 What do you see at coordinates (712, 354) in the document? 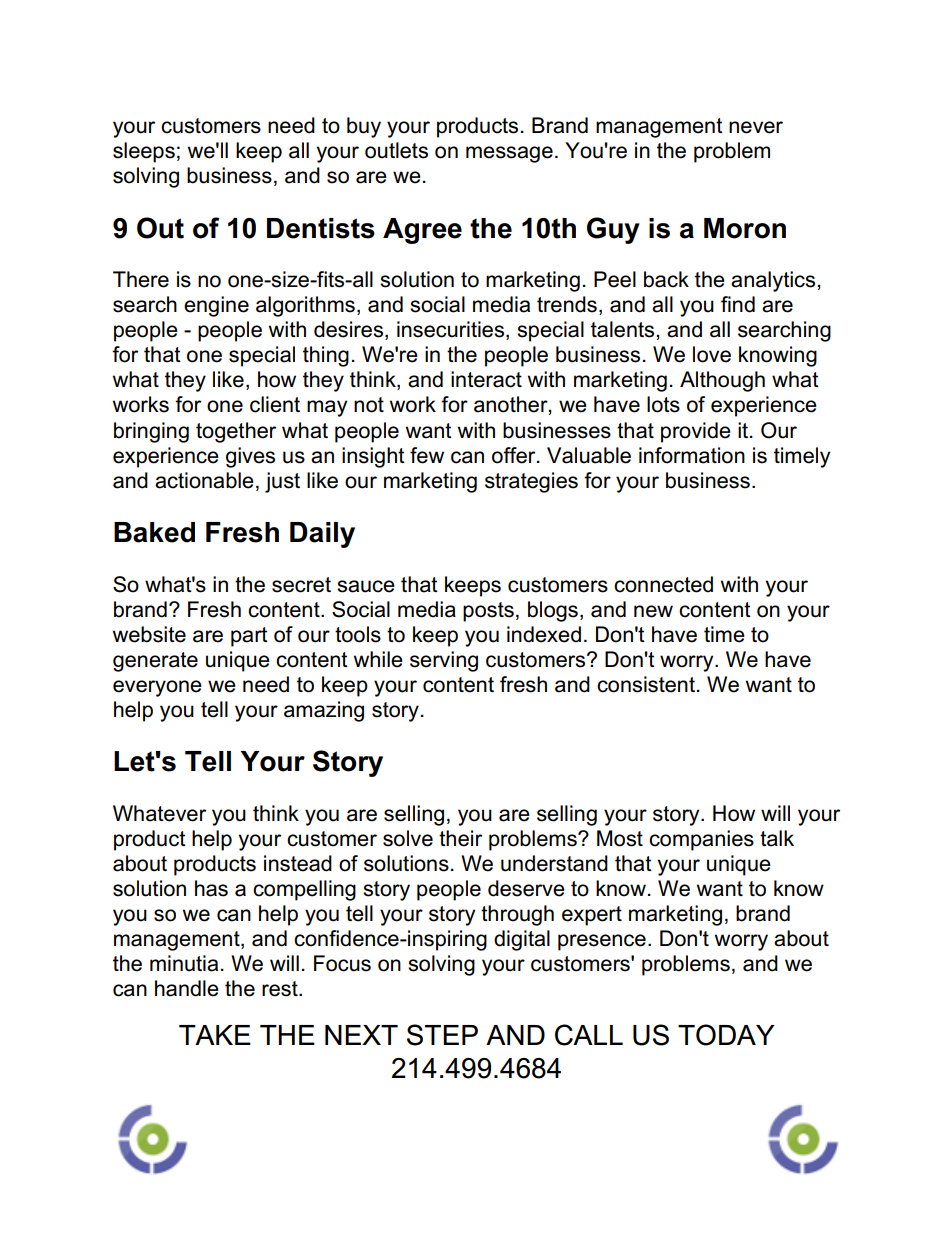
I see `love` at bounding box center [712, 354].
